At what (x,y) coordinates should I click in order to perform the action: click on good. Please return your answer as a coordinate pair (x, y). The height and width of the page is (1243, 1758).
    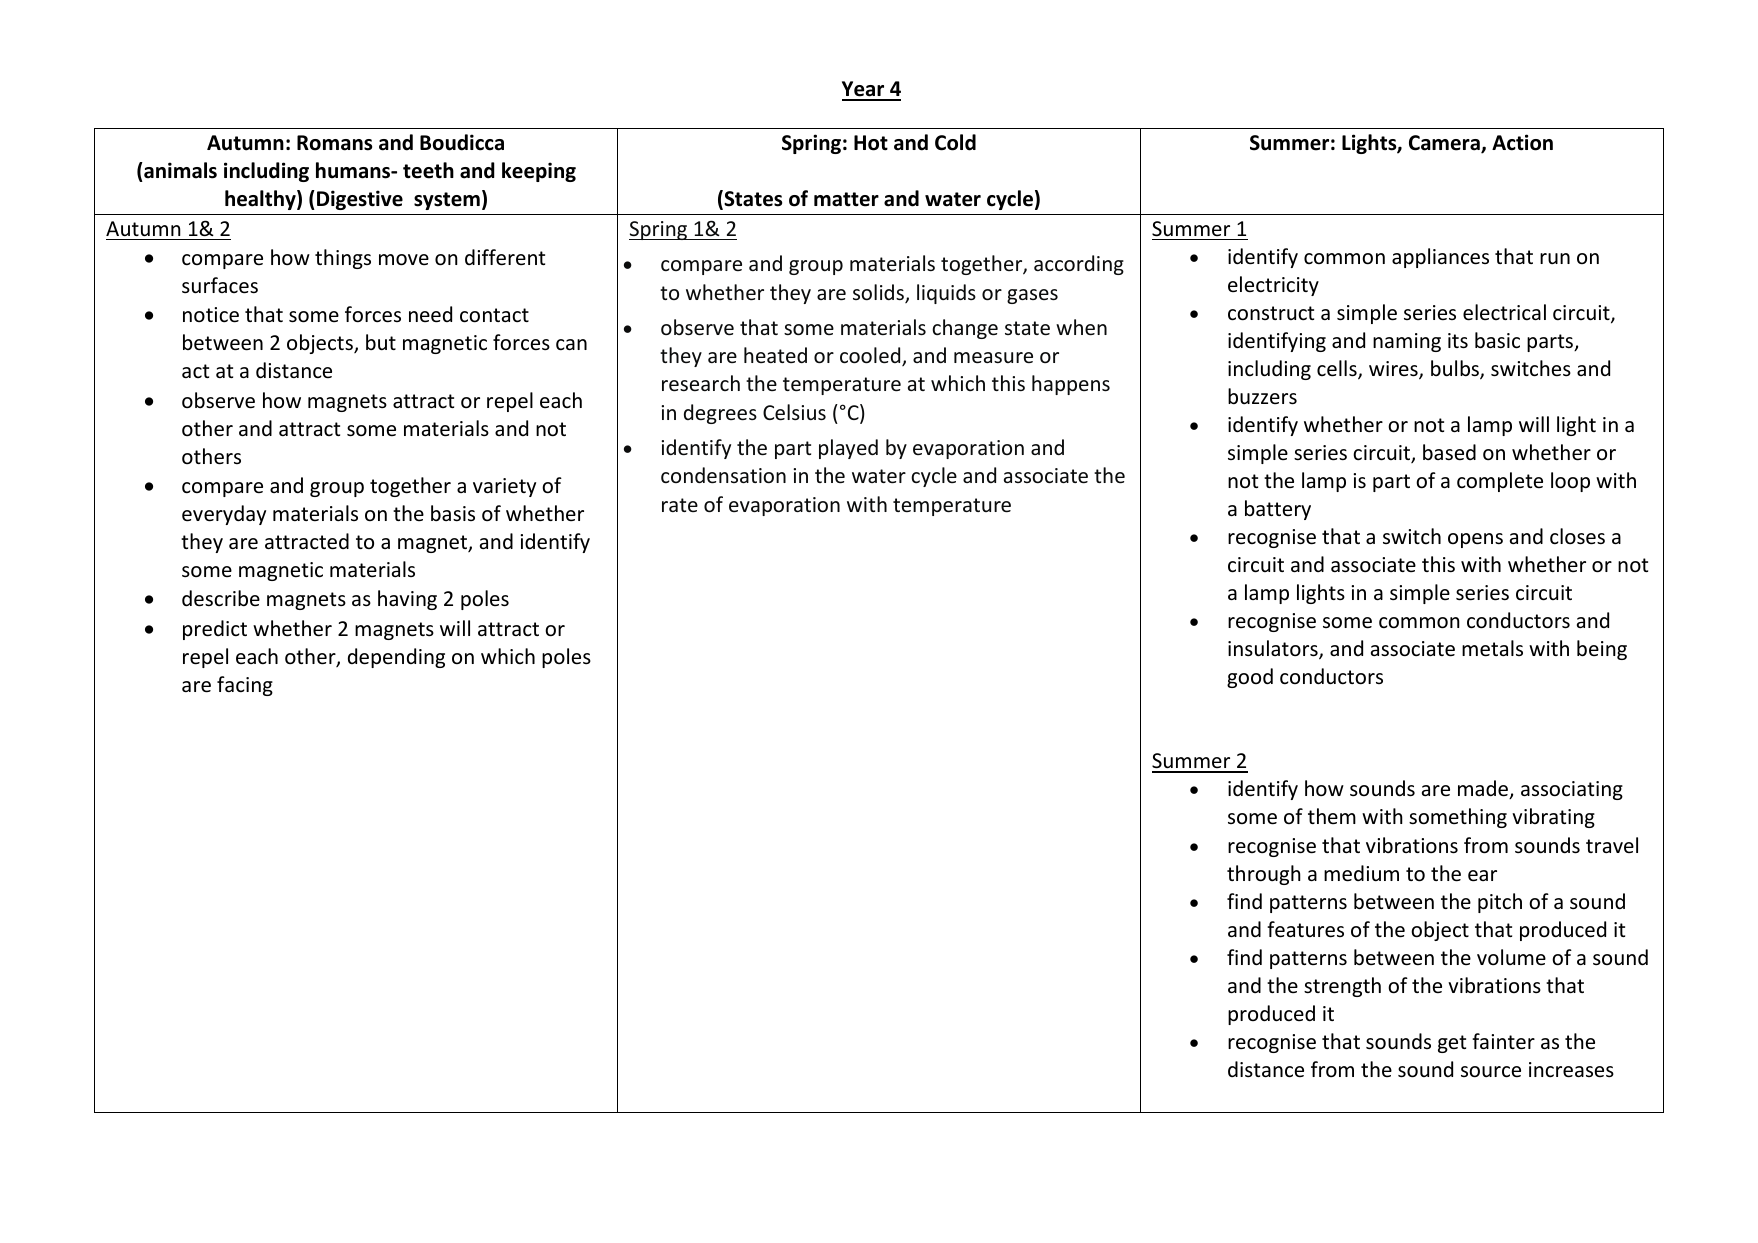
    Looking at the image, I should click on (1250, 678).
